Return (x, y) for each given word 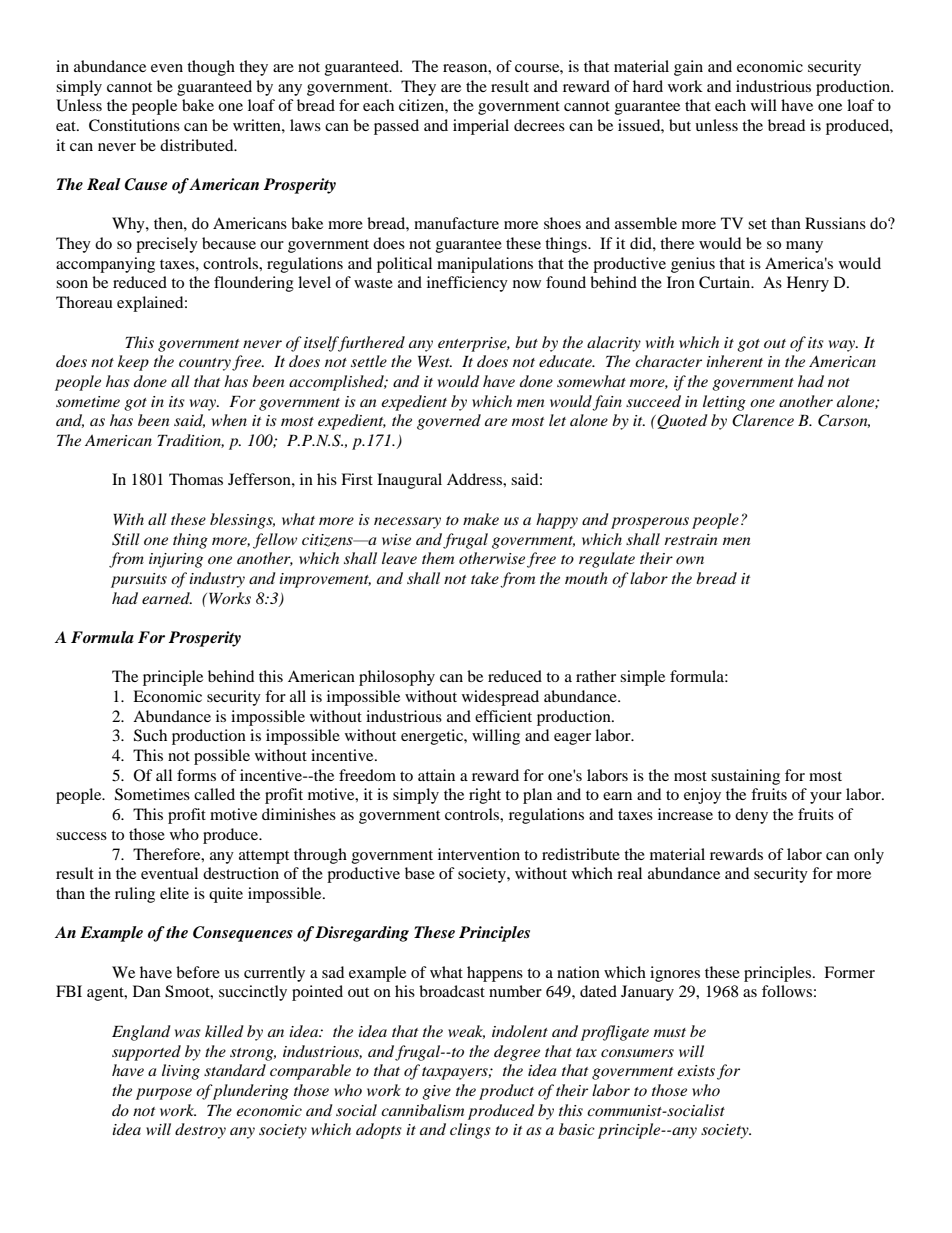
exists (696, 1070)
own (690, 560)
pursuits (139, 580)
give (436, 1092)
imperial (481, 127)
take (485, 578)
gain (688, 68)
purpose (164, 1094)
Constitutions (134, 125)
